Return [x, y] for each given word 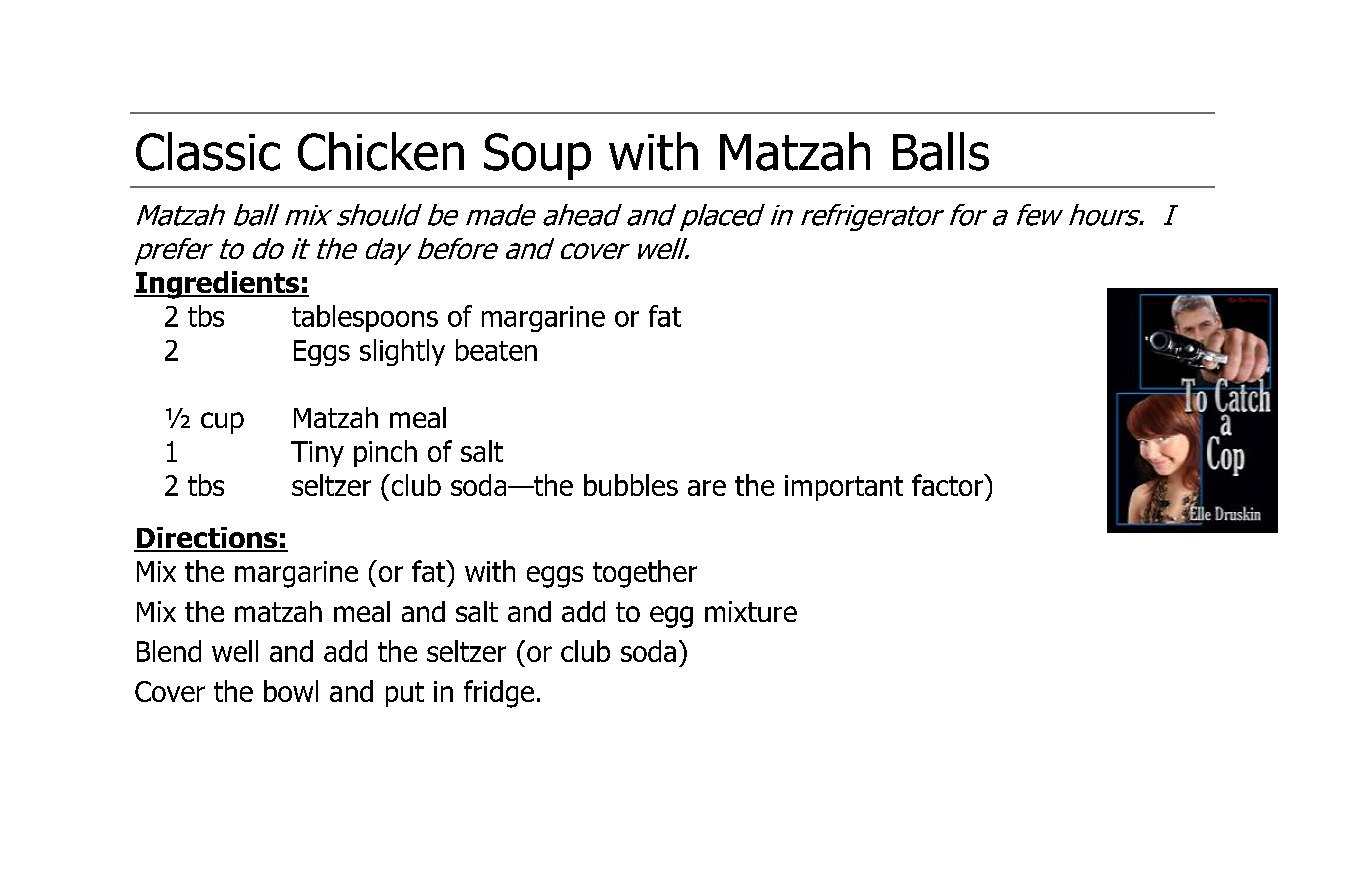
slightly [402, 352]
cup [222, 423]
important [844, 488]
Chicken [381, 151]
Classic [208, 151]
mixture [751, 611]
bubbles [631, 485]
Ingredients [218, 285]
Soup [537, 156]
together [645, 574]
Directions [207, 539]
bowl [291, 691]
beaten [496, 350]
